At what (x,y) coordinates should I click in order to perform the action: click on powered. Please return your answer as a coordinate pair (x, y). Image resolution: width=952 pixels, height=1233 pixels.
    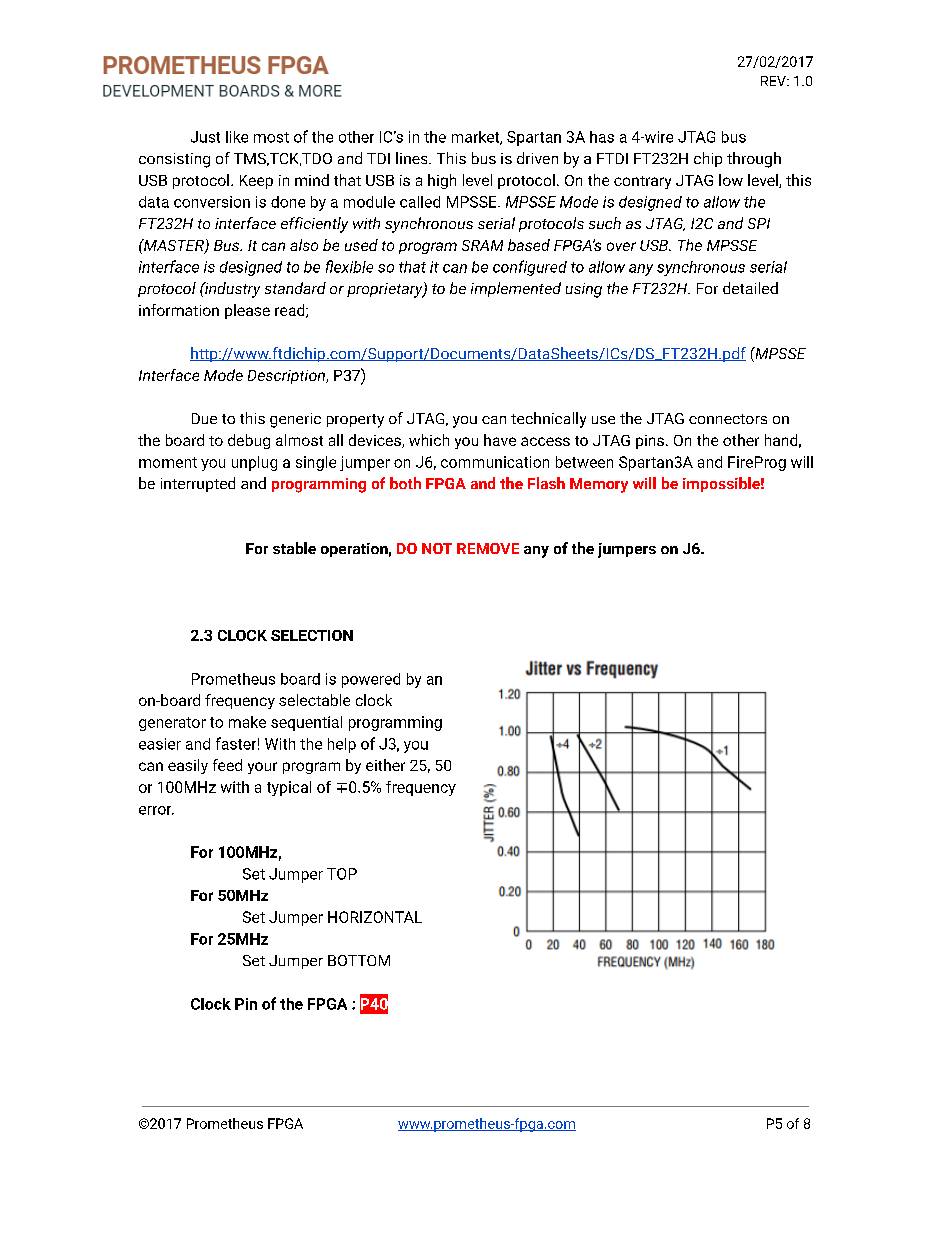
    Looking at the image, I should click on (371, 680).
